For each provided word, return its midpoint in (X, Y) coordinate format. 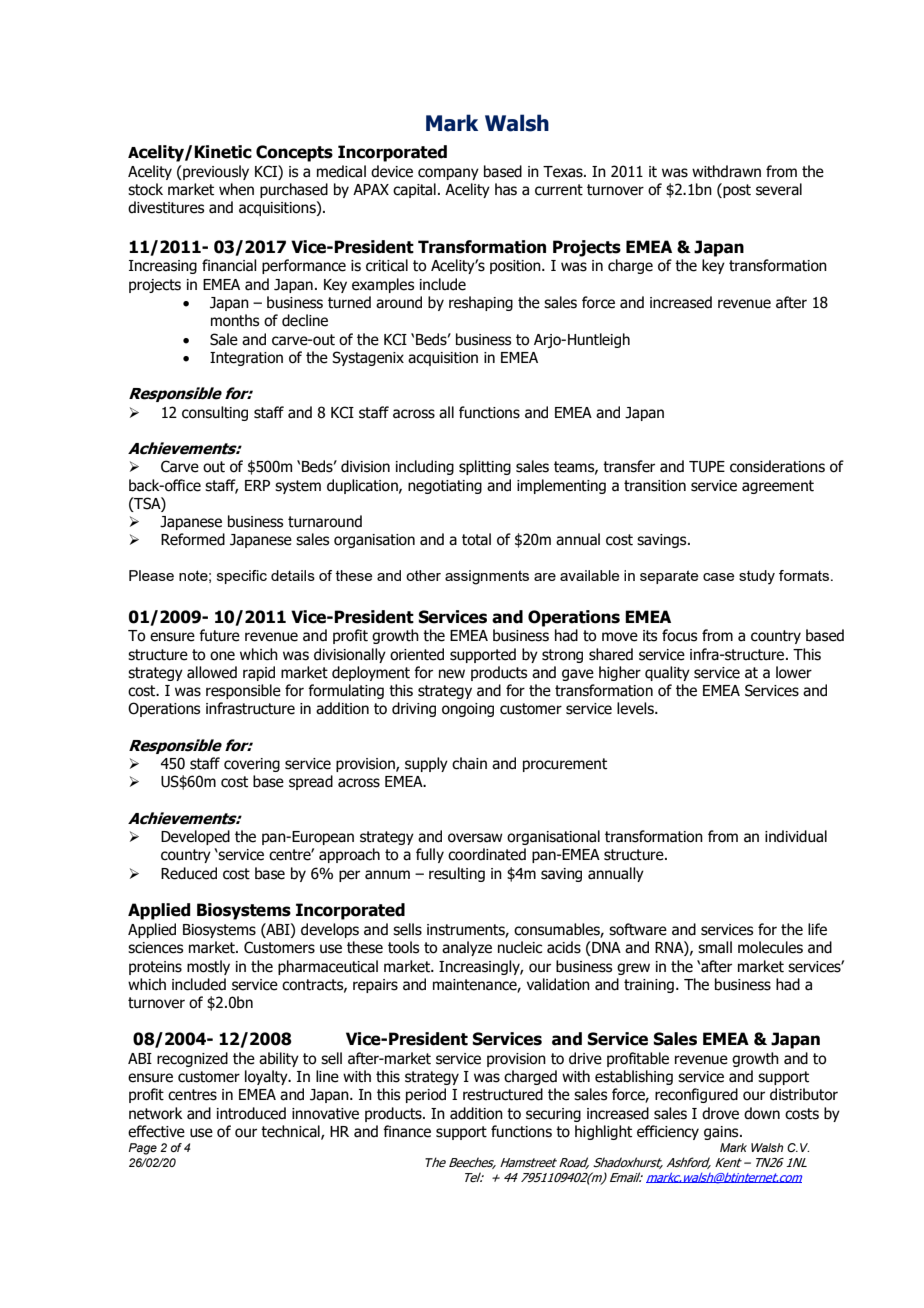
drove (720, 1113)
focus (679, 635)
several (779, 189)
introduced (251, 1113)
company (448, 174)
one (222, 656)
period (426, 1095)
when (236, 189)
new (452, 674)
